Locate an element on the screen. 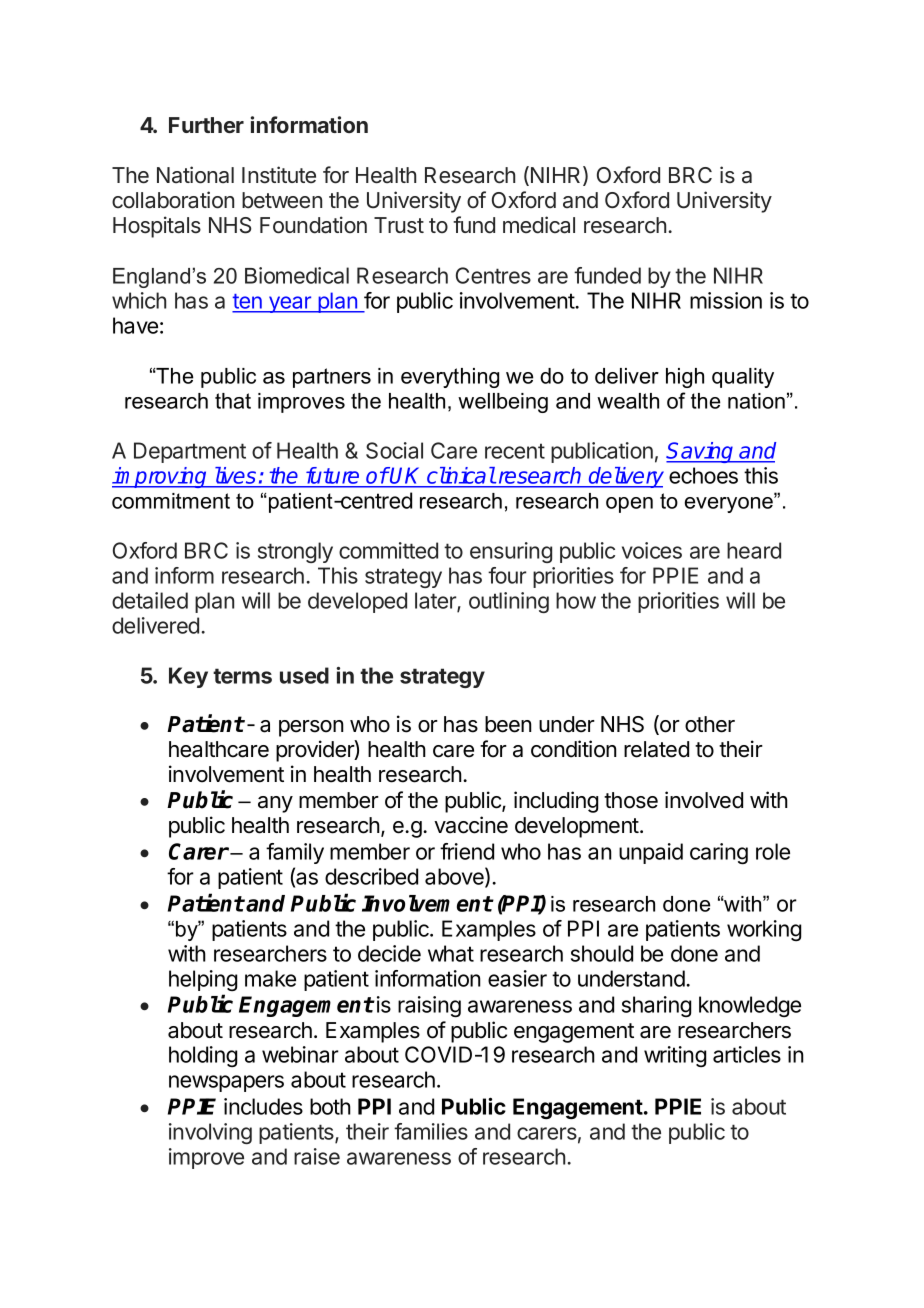  clinical is located at coordinates (461, 475).
